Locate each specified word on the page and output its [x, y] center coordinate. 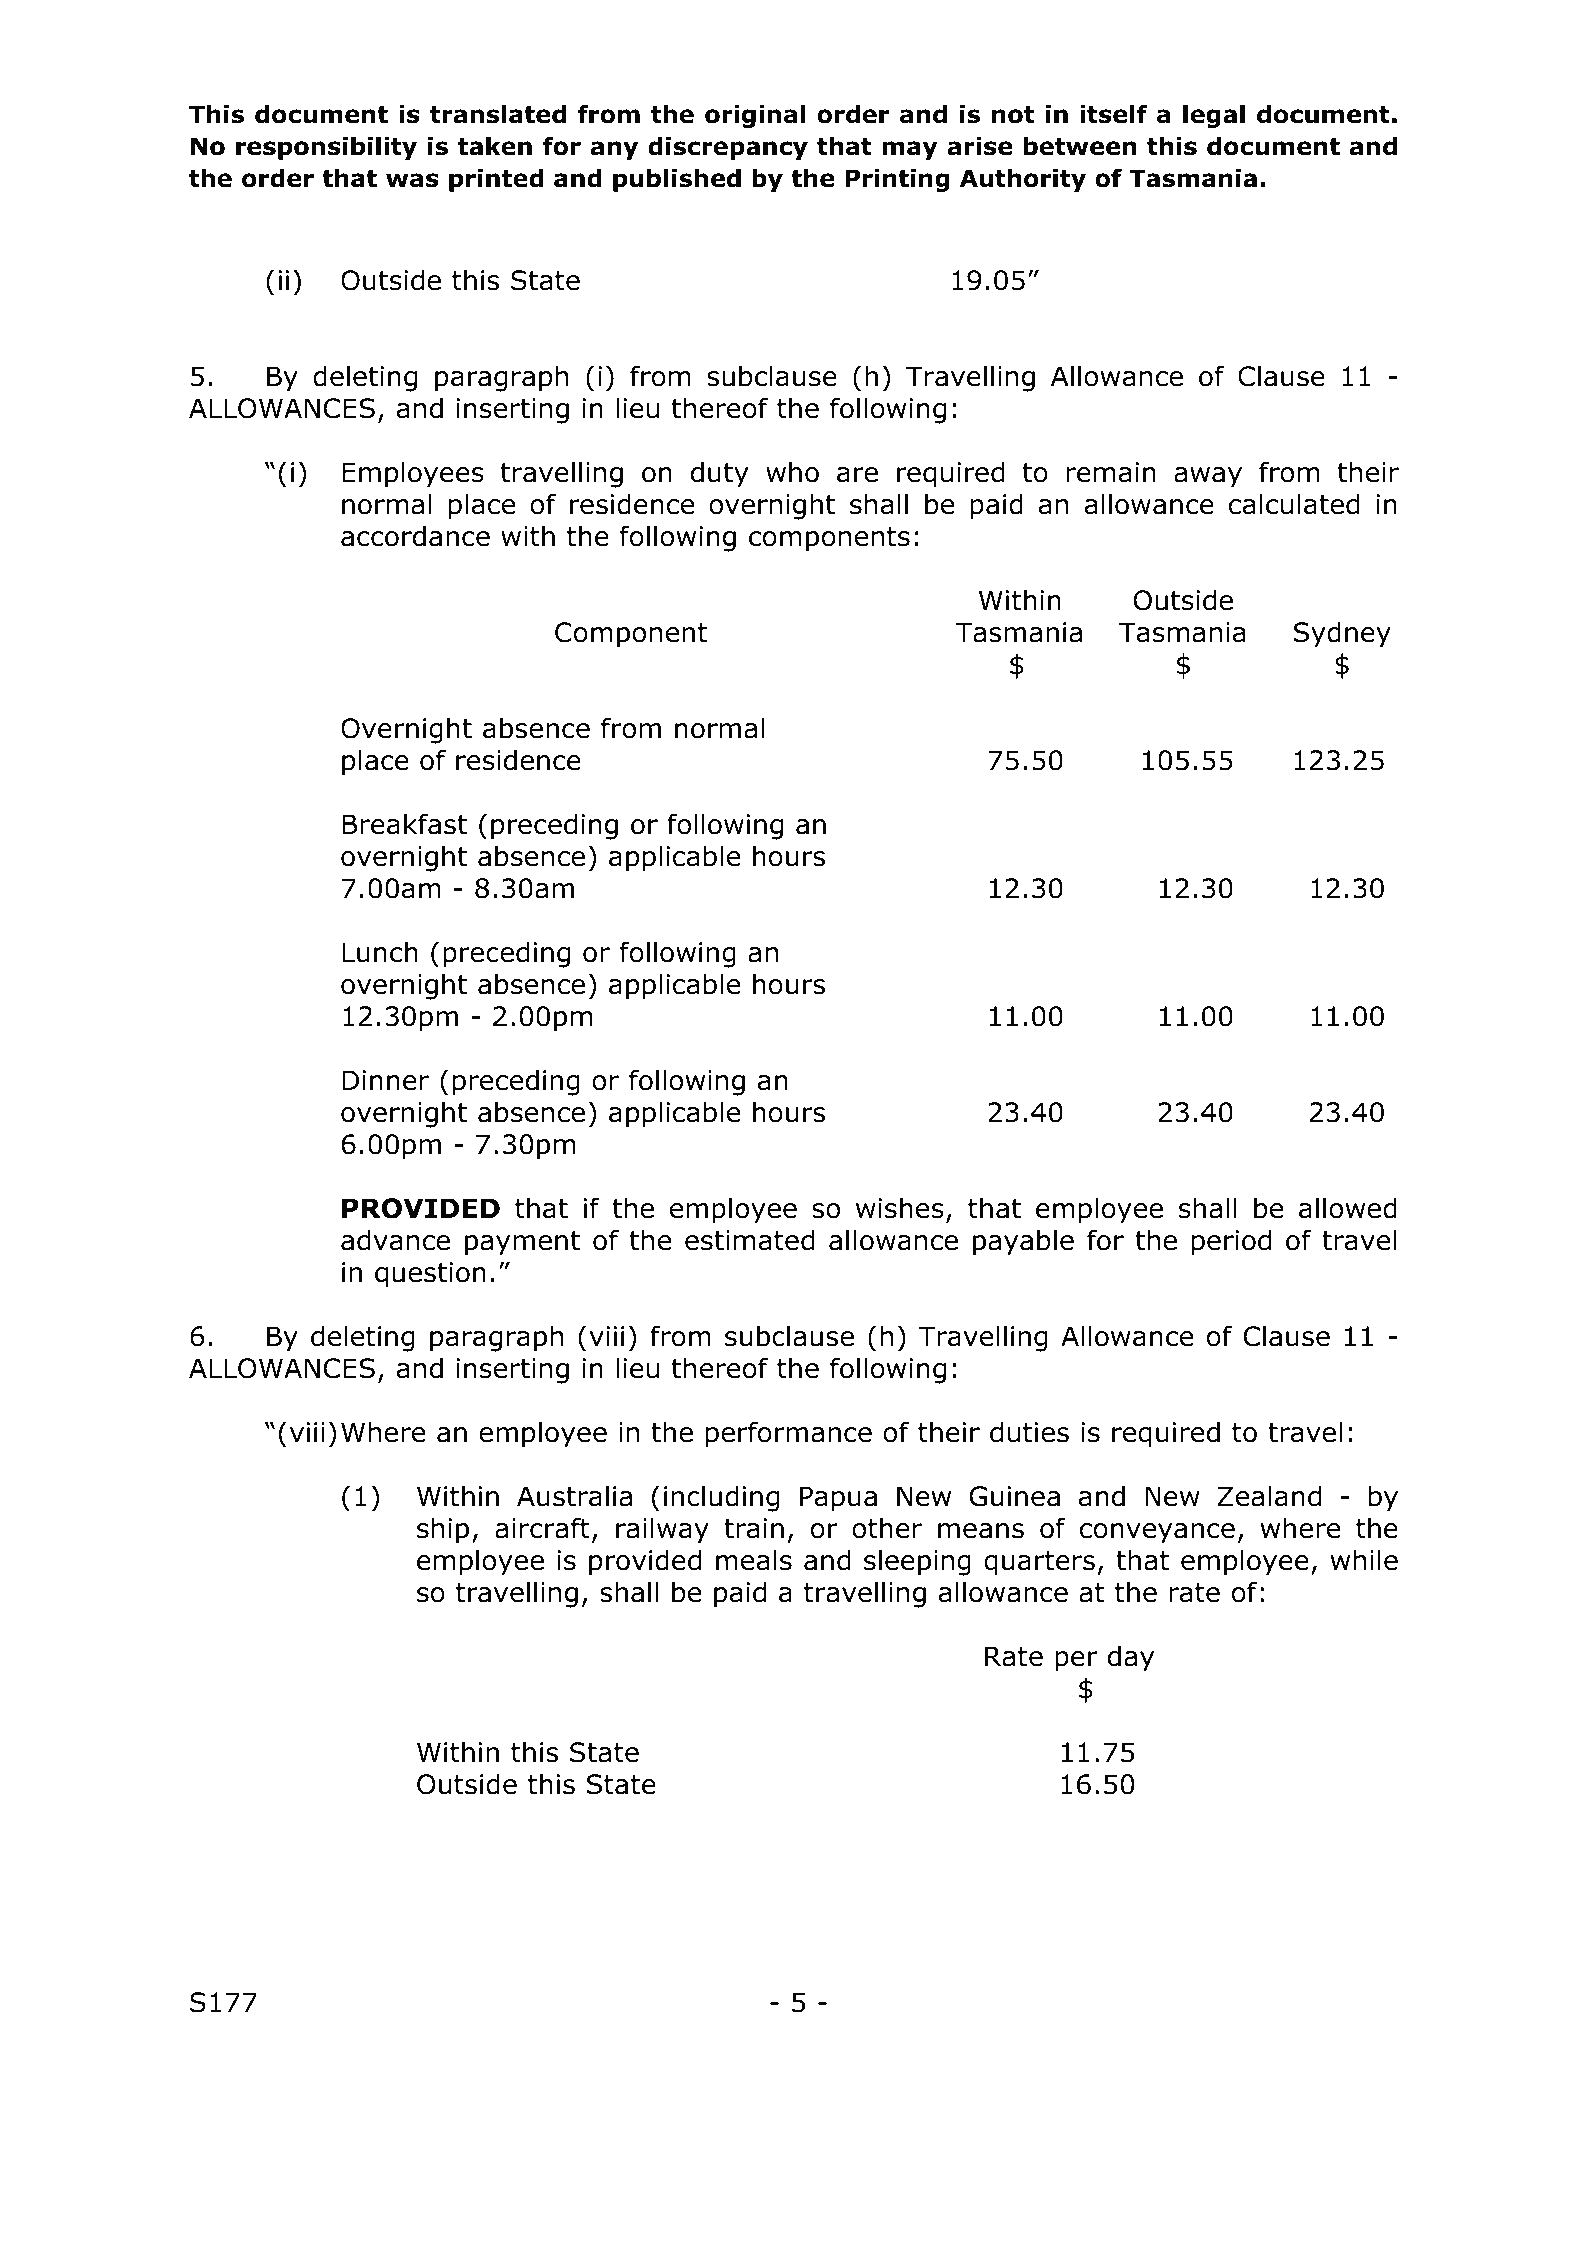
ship [443, 1530]
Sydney [1342, 634]
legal [1214, 116]
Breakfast [404, 824]
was [412, 180]
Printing [897, 180]
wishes [900, 1208]
